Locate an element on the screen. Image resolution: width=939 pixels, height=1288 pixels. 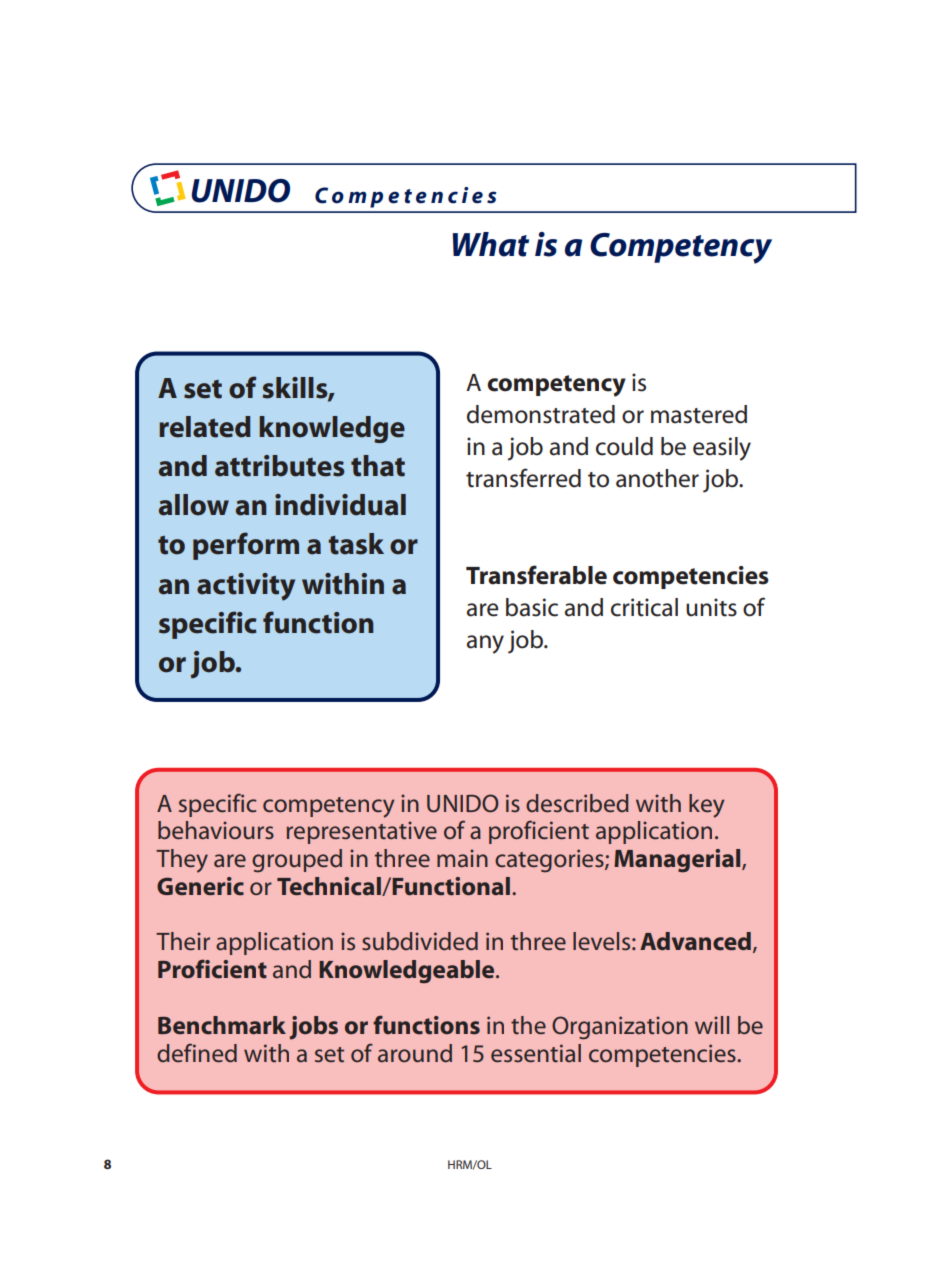
mastered is located at coordinates (699, 414).
